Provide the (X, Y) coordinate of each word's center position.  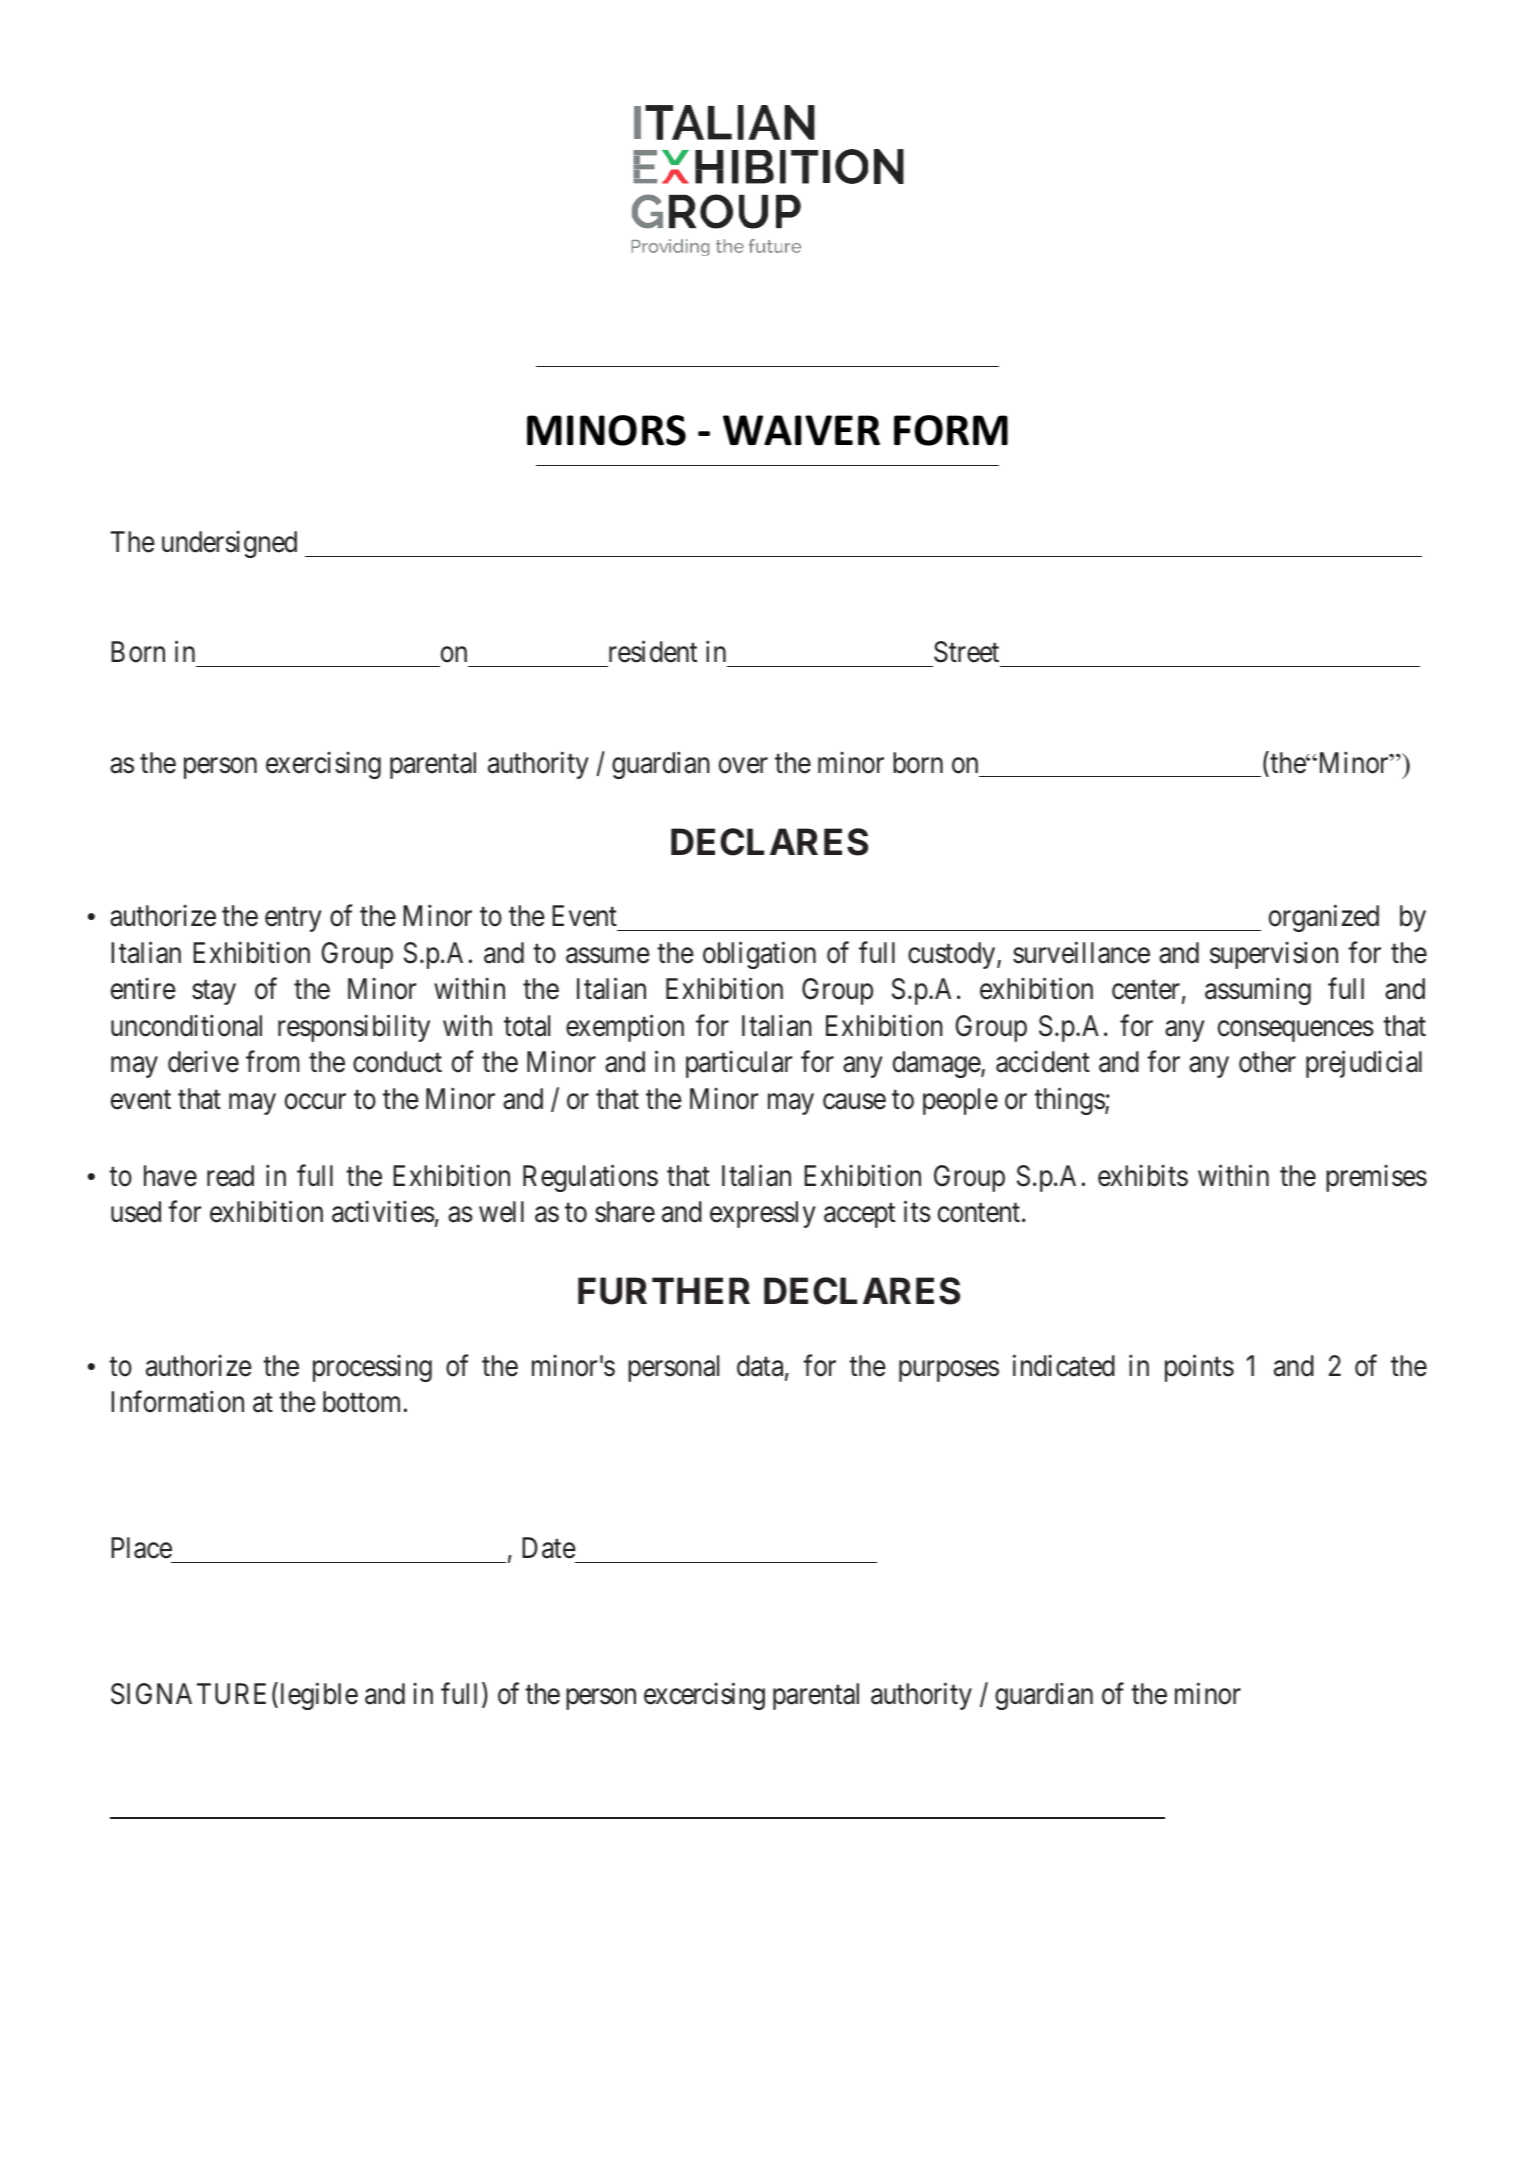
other (1267, 1062)
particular (739, 1064)
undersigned (229, 544)
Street (966, 652)
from (272, 1062)
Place (141, 1548)
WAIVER (801, 430)
